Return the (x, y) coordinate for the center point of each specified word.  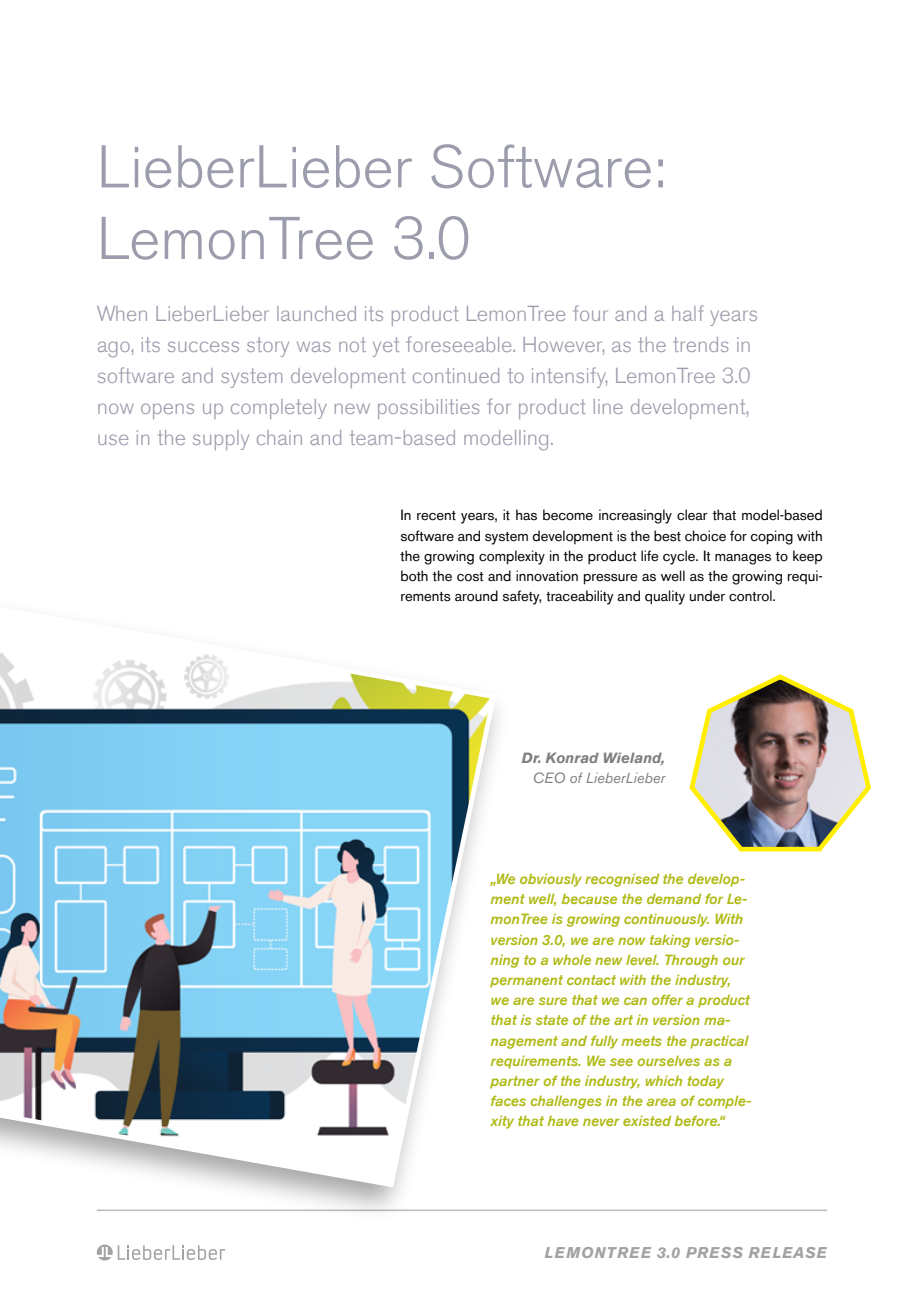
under (707, 596)
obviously (551, 880)
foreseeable (460, 344)
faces (508, 1100)
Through (691, 961)
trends (701, 344)
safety (522, 597)
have (563, 1121)
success (203, 346)
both (414, 576)
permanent (526, 981)
